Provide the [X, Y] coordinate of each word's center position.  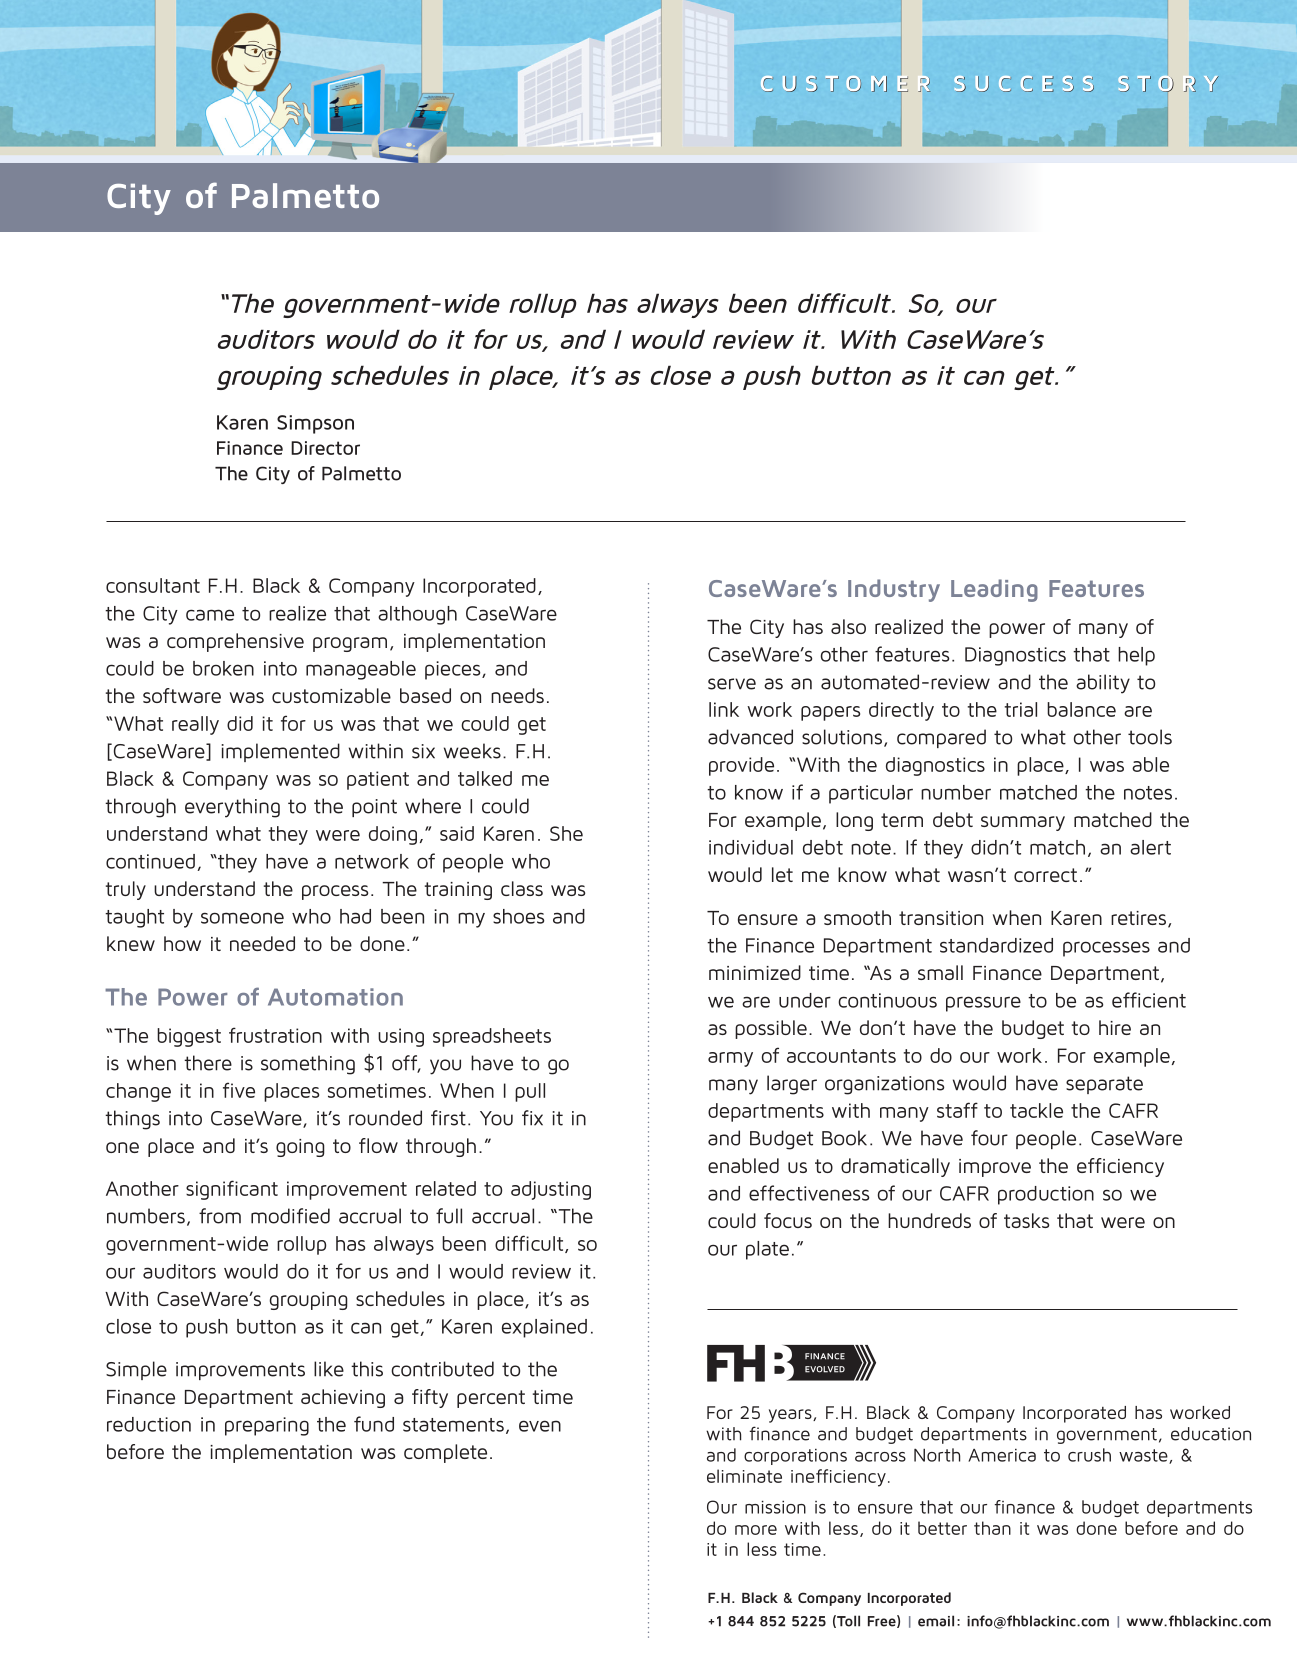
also [848, 626]
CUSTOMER [845, 84]
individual [751, 847]
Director [325, 448]
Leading [994, 590]
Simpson [315, 424]
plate [767, 1250]
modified [290, 1216]
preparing [267, 1426]
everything [232, 808]
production [1046, 1195]
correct [1045, 875]
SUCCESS [1024, 84]
